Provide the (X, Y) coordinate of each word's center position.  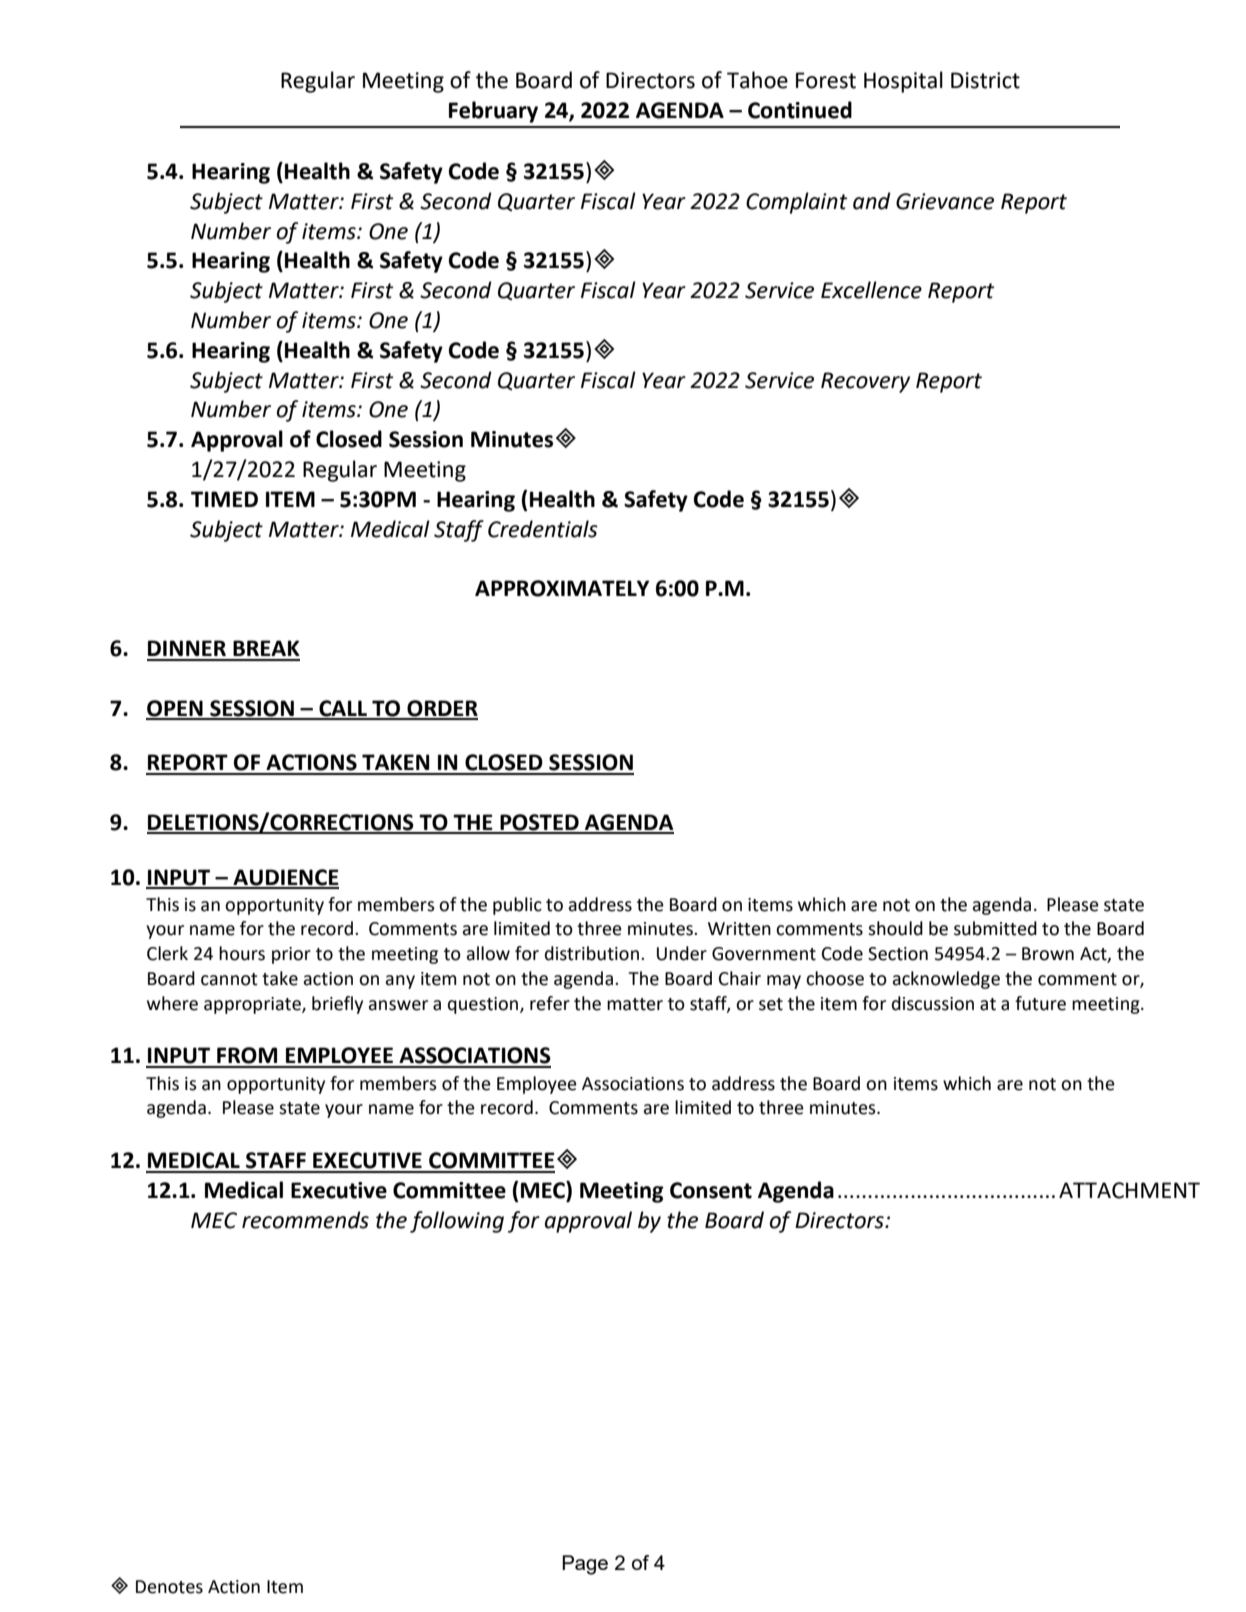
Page (585, 1565)
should (895, 928)
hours (242, 953)
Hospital (903, 82)
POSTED (539, 823)
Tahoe (757, 80)
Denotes (169, 1587)
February (493, 112)
